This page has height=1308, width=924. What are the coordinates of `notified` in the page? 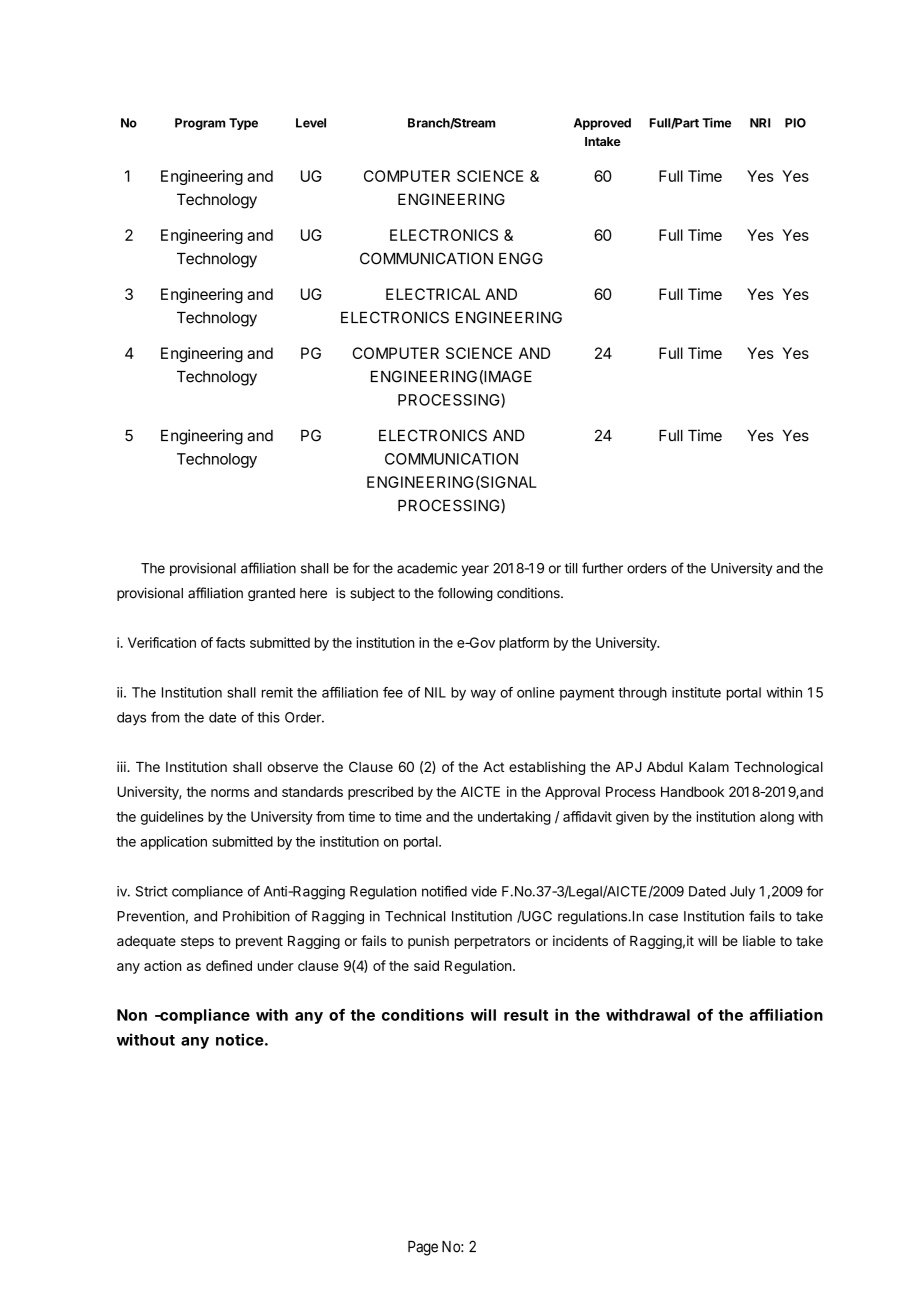 It's located at (444, 891).
